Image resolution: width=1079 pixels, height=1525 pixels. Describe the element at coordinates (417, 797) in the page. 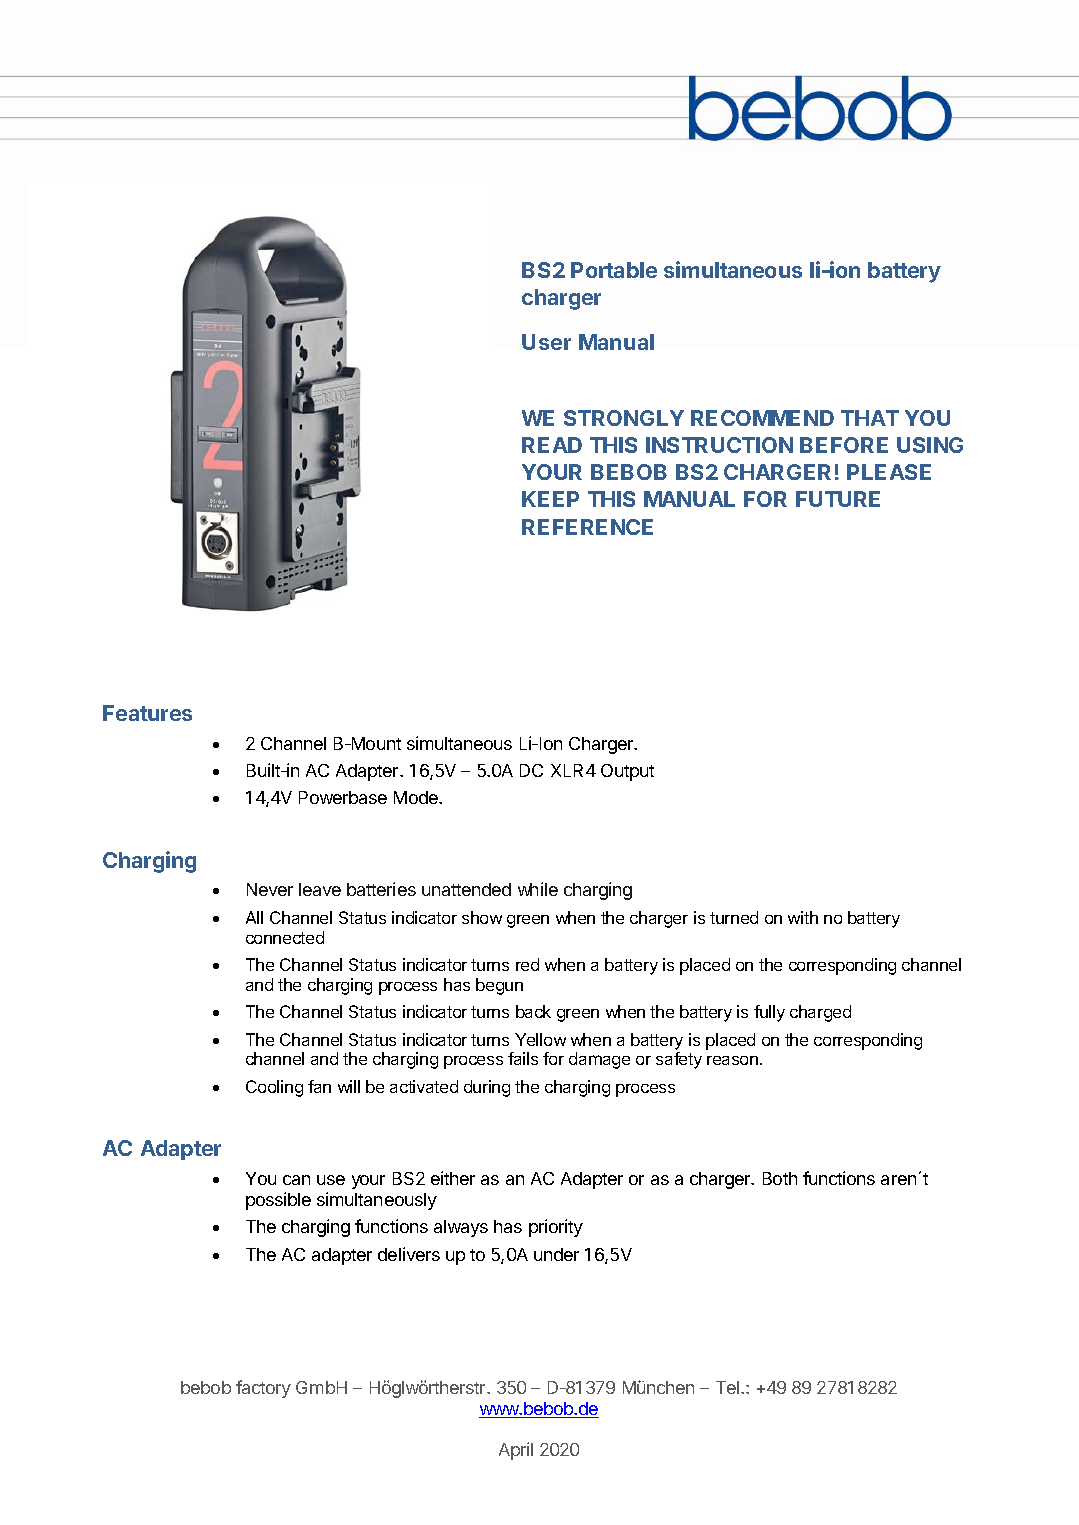

I see `Mode` at that location.
